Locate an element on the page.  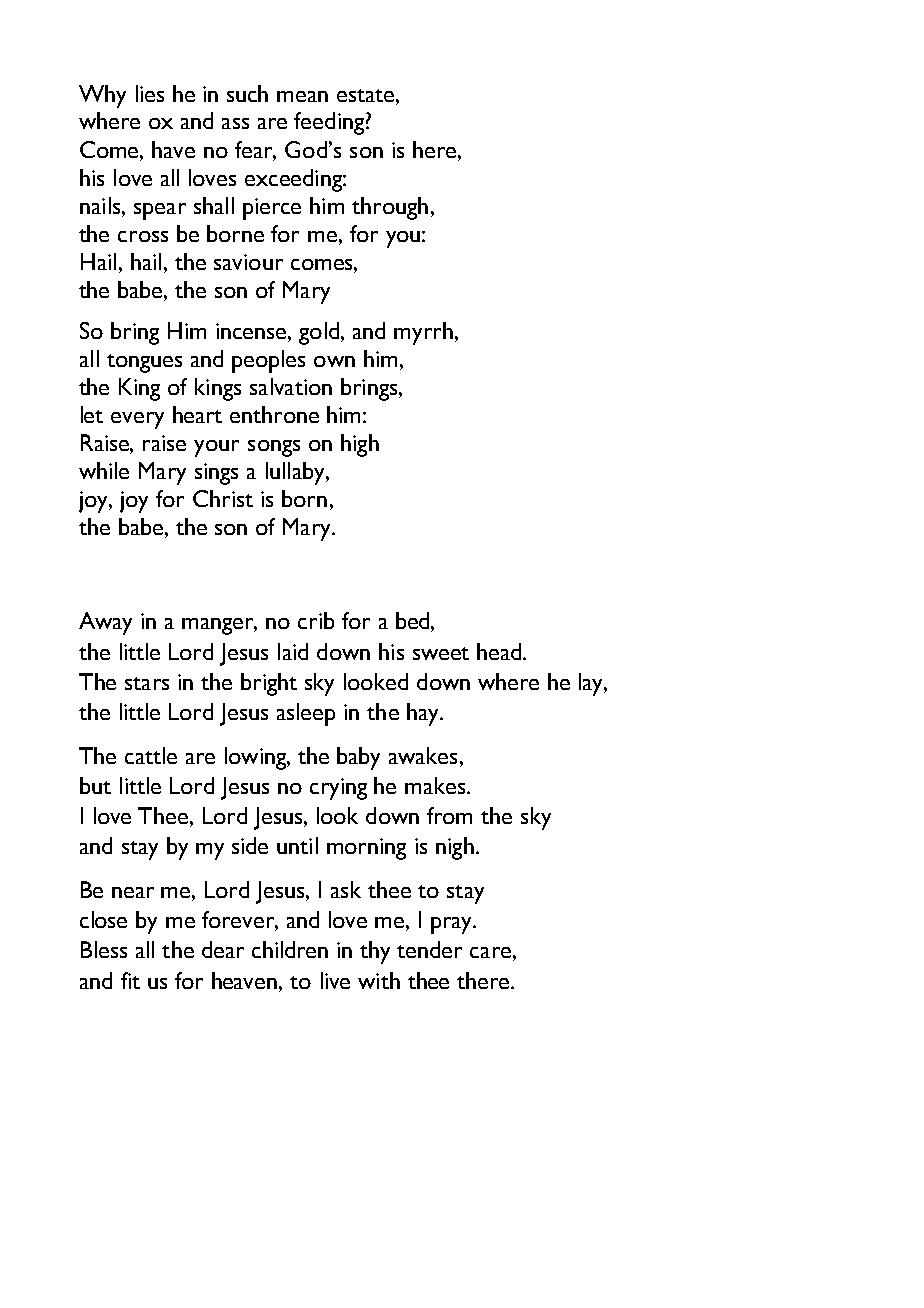
gold is located at coordinates (319, 333).
